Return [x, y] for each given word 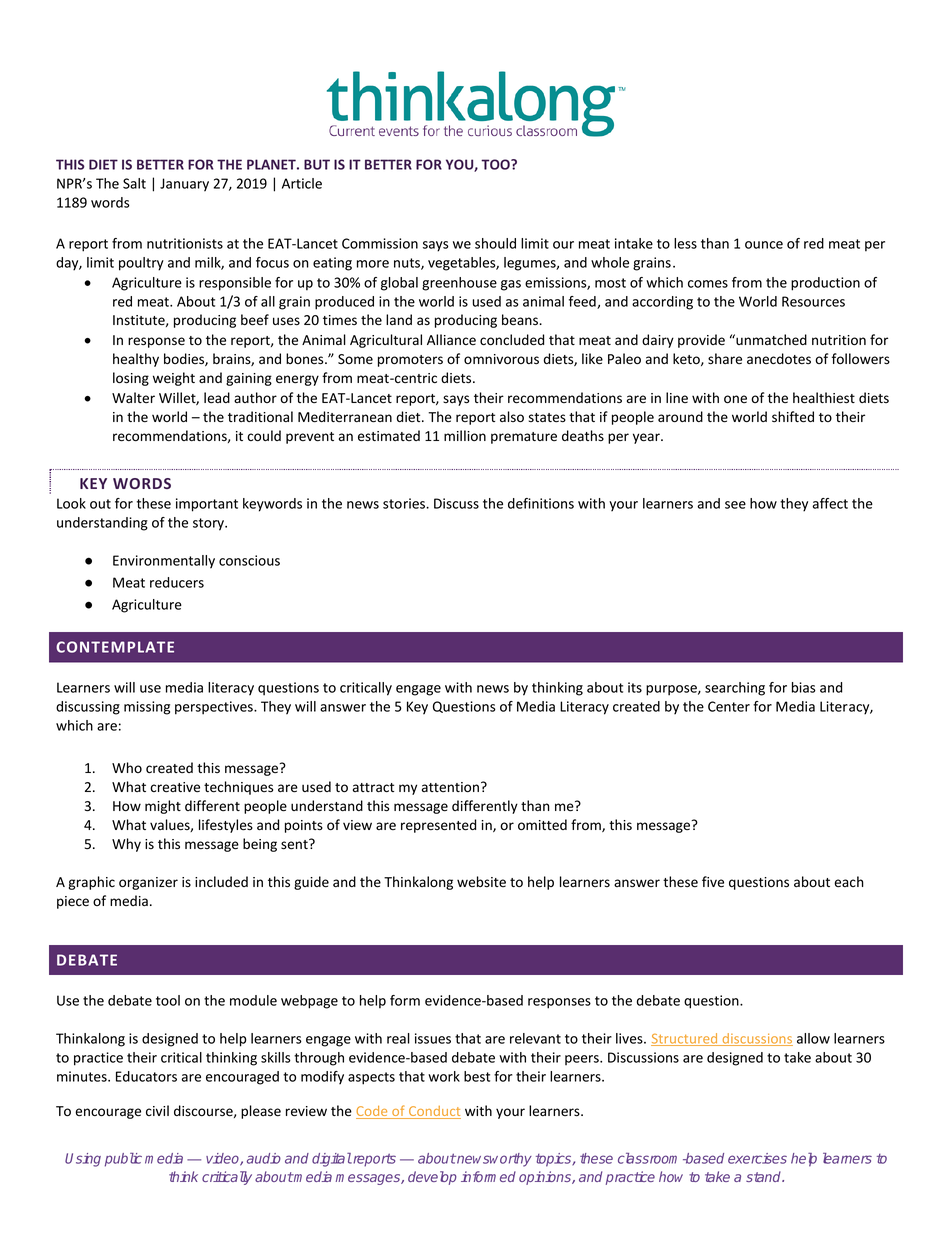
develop [432, 1178]
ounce [764, 245]
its [635, 687]
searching [735, 689]
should [495, 243]
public [123, 1160]
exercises [757, 1158]
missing [147, 708]
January [184, 185]
